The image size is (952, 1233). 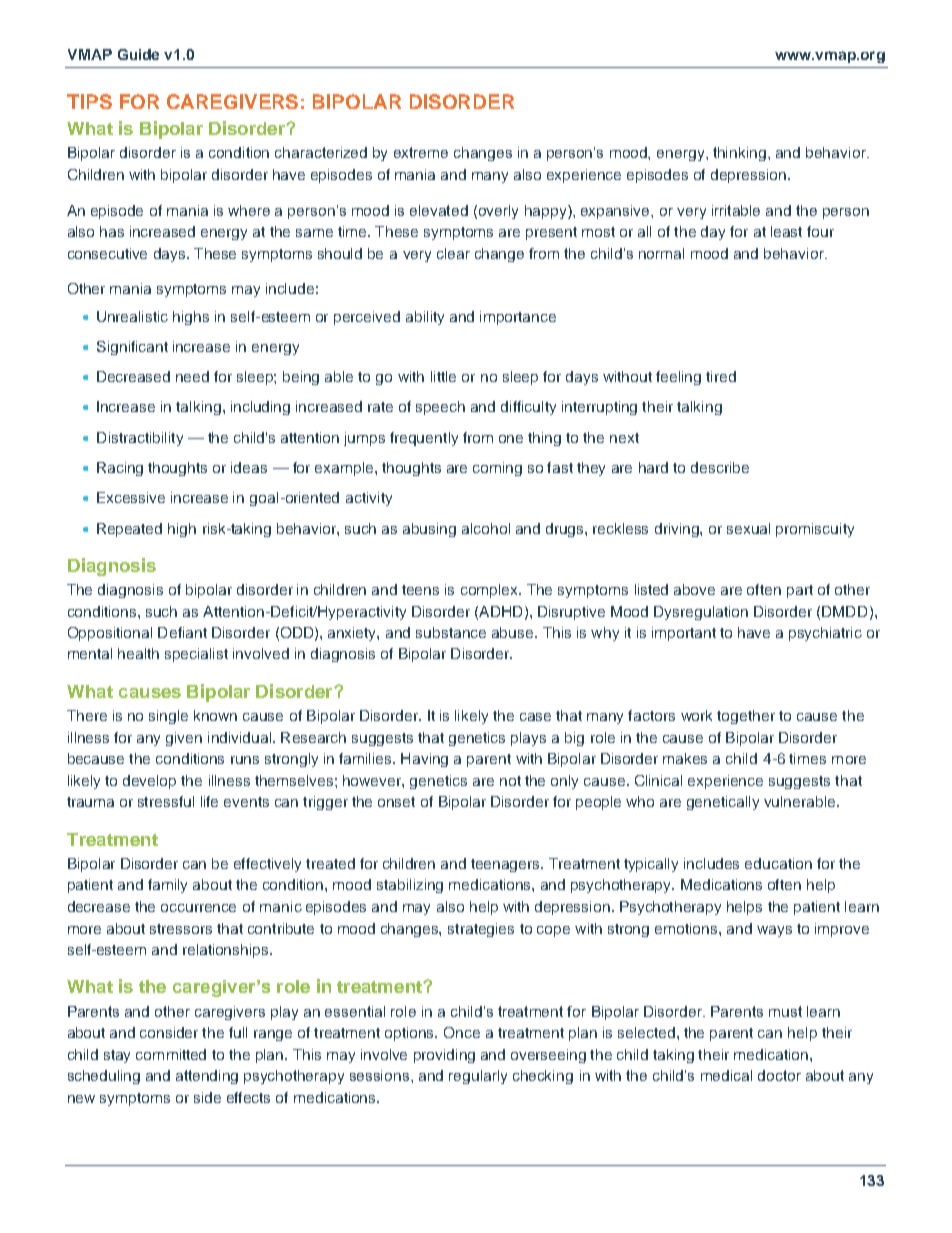 What do you see at coordinates (138, 54) in the image?
I see `Guide` at bounding box center [138, 54].
